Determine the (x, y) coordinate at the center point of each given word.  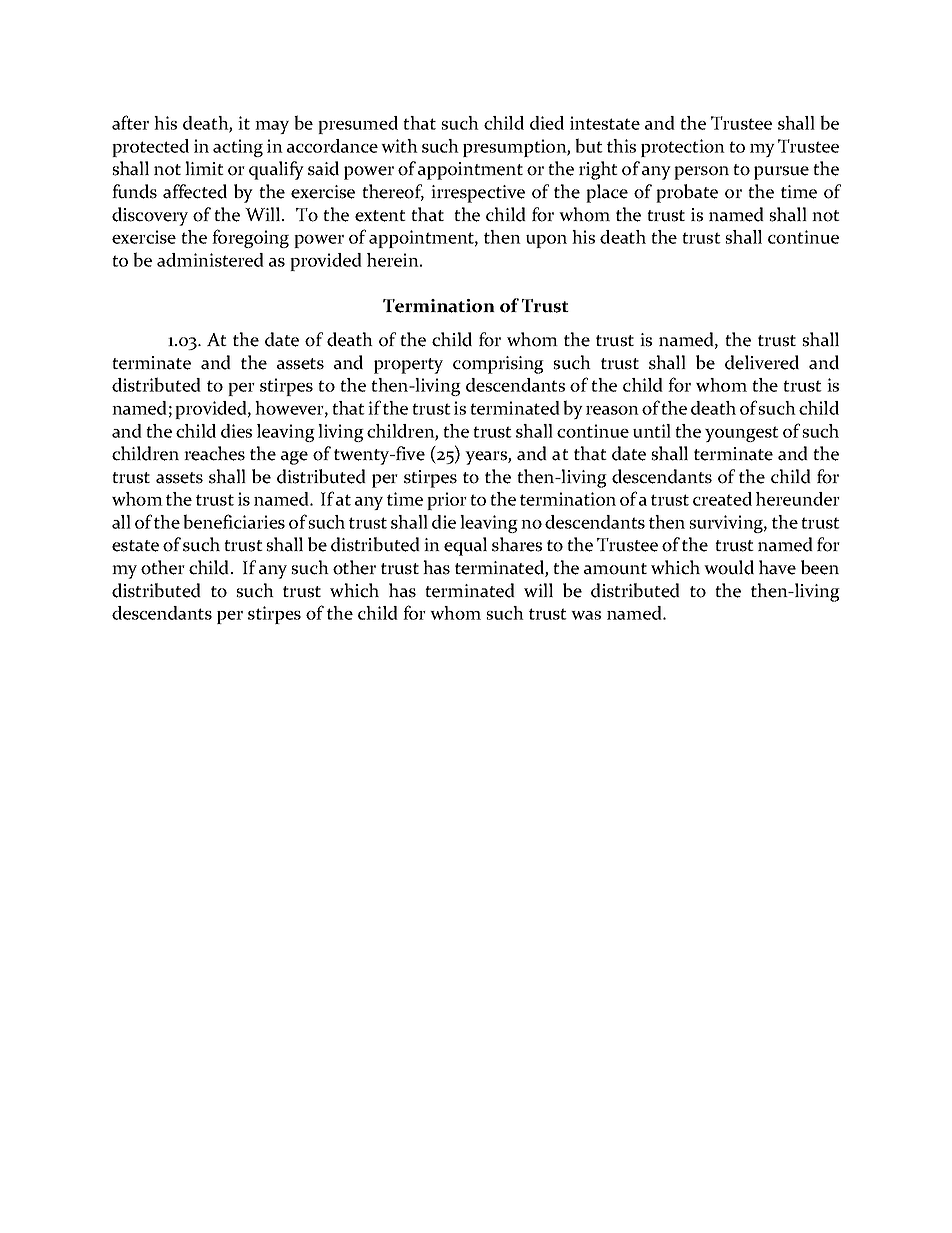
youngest (742, 434)
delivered (762, 362)
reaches (214, 453)
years (487, 458)
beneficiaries (234, 521)
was (586, 615)
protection (683, 148)
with (399, 146)
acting (238, 148)
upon (546, 241)
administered (210, 260)
